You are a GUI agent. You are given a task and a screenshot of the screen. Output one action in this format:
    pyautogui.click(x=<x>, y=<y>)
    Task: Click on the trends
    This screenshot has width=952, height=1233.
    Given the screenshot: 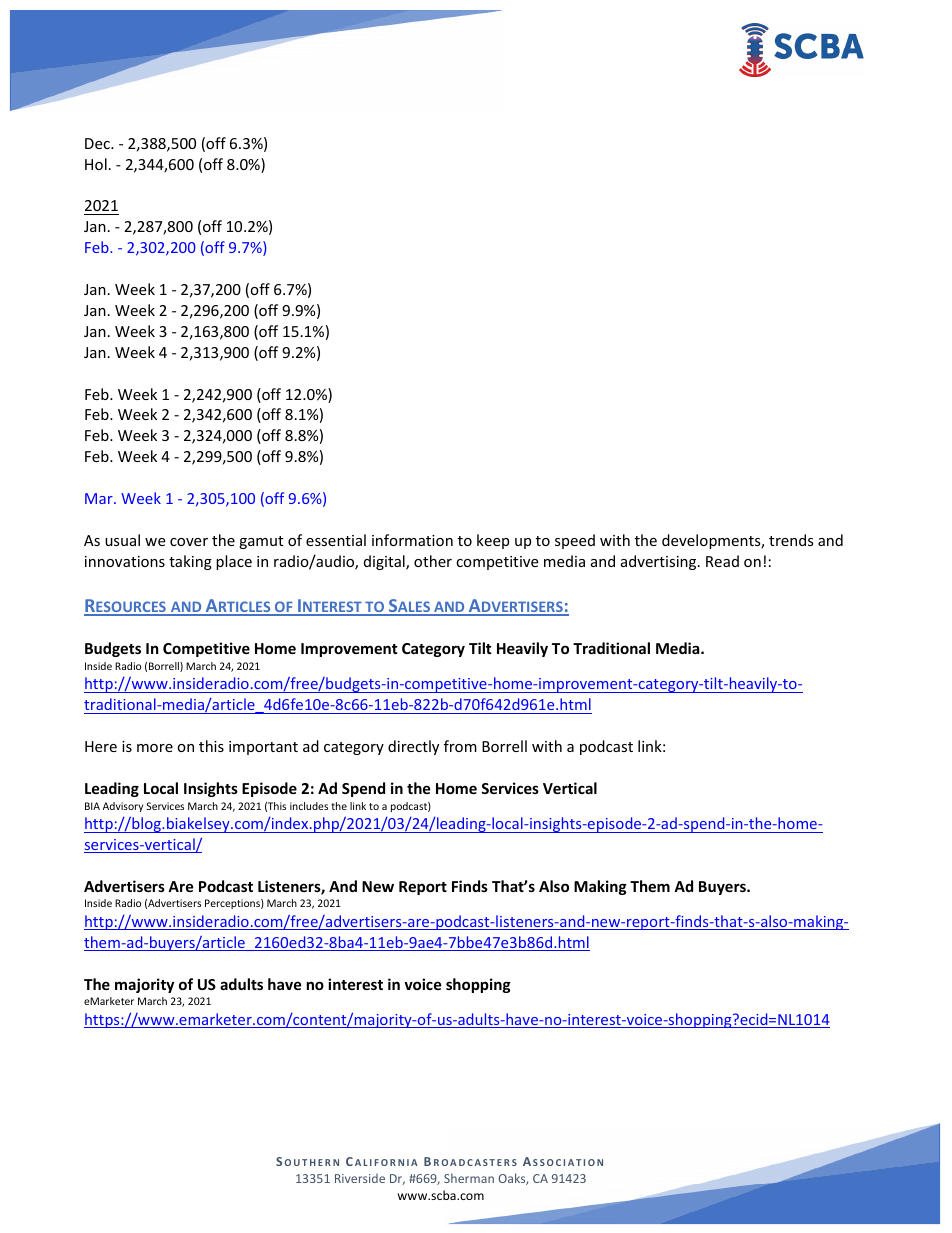 What is the action you would take?
    pyautogui.click(x=791, y=540)
